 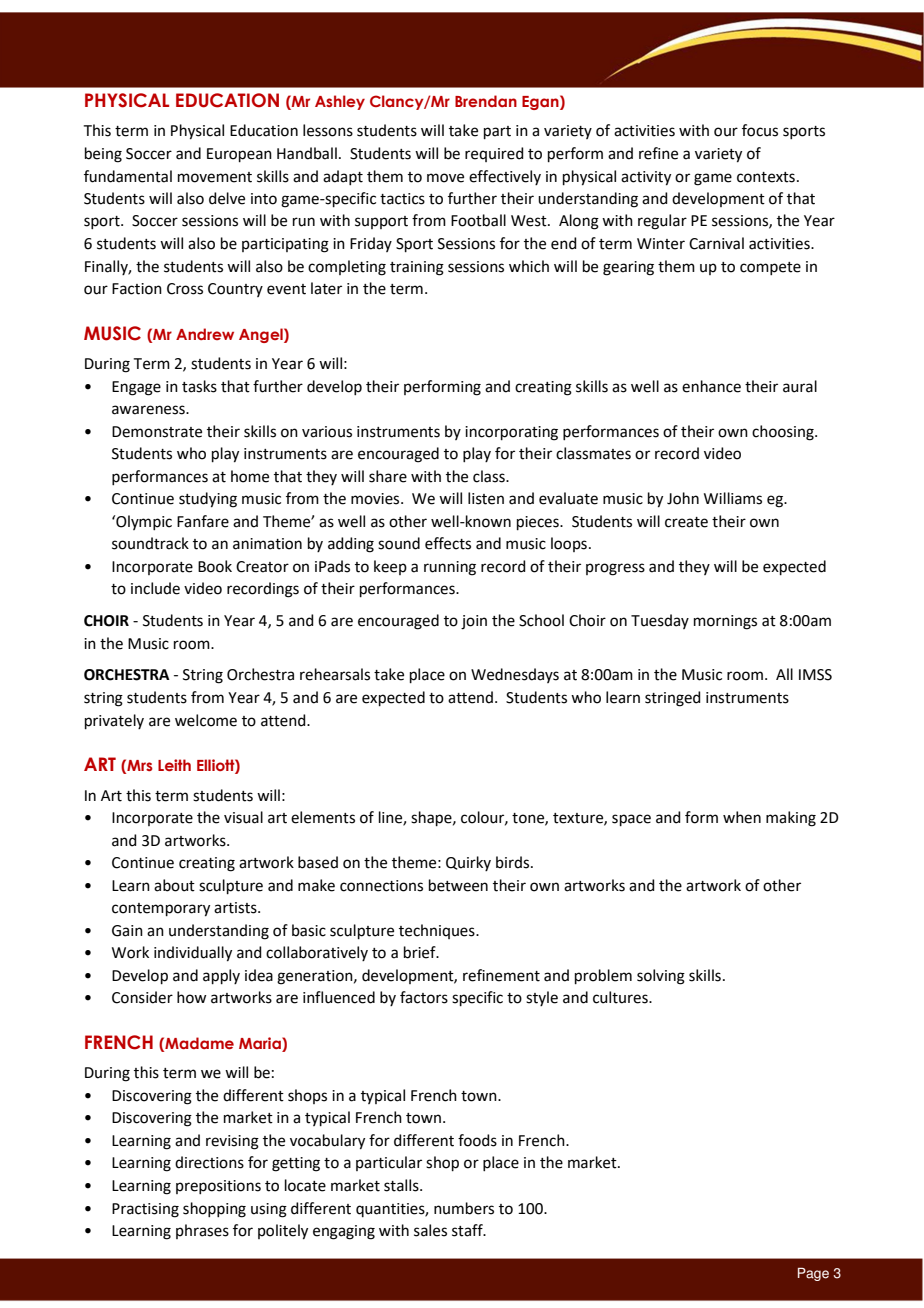 What do you see at coordinates (239, 155) in the screenshot?
I see `European` at bounding box center [239, 155].
